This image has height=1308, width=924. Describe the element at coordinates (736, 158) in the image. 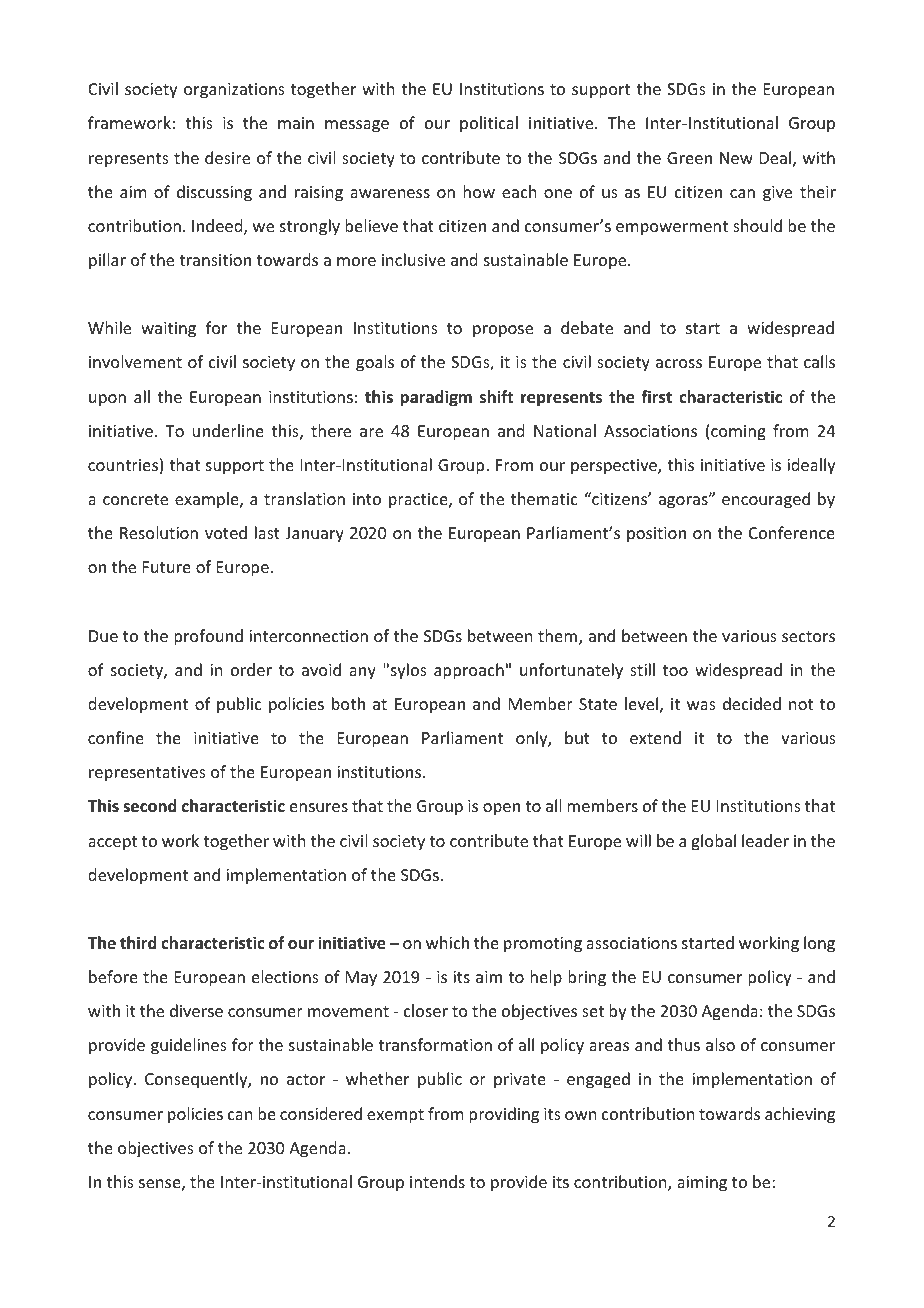

I see `New` at that location.
